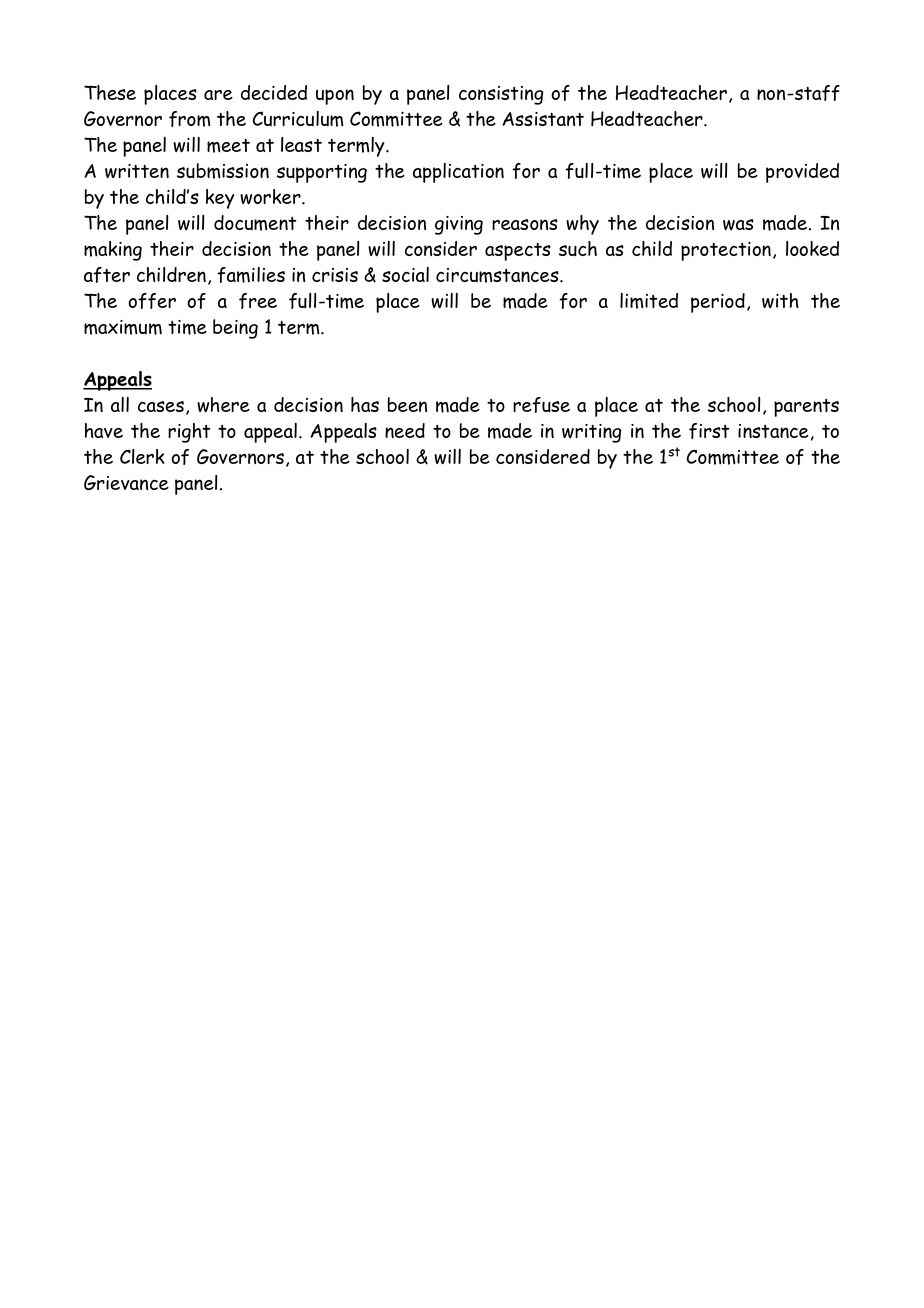 The image size is (924, 1308). What do you see at coordinates (543, 119) in the screenshot?
I see `Assistant` at bounding box center [543, 119].
